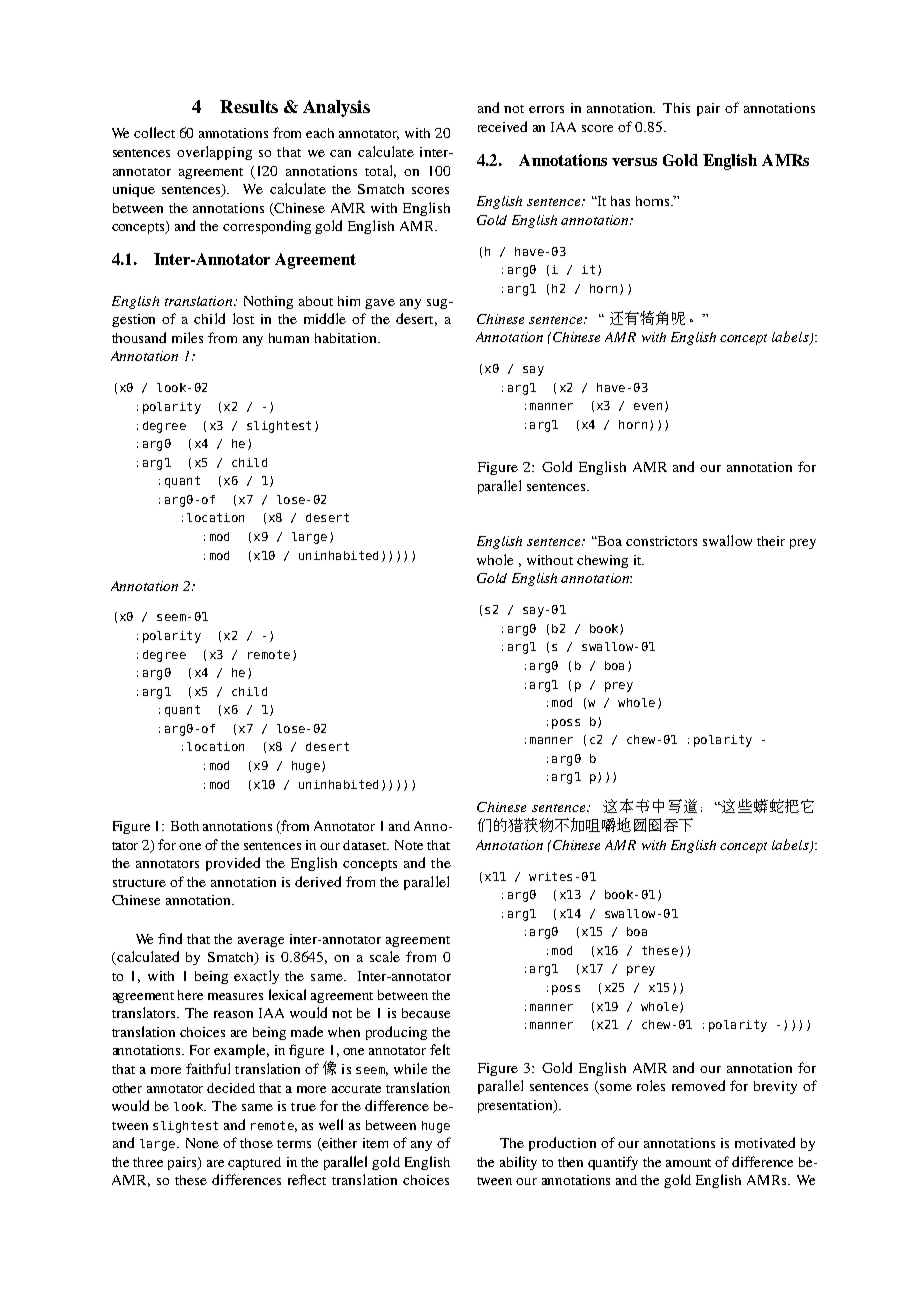  I want to click on removed, so click(698, 1085).
